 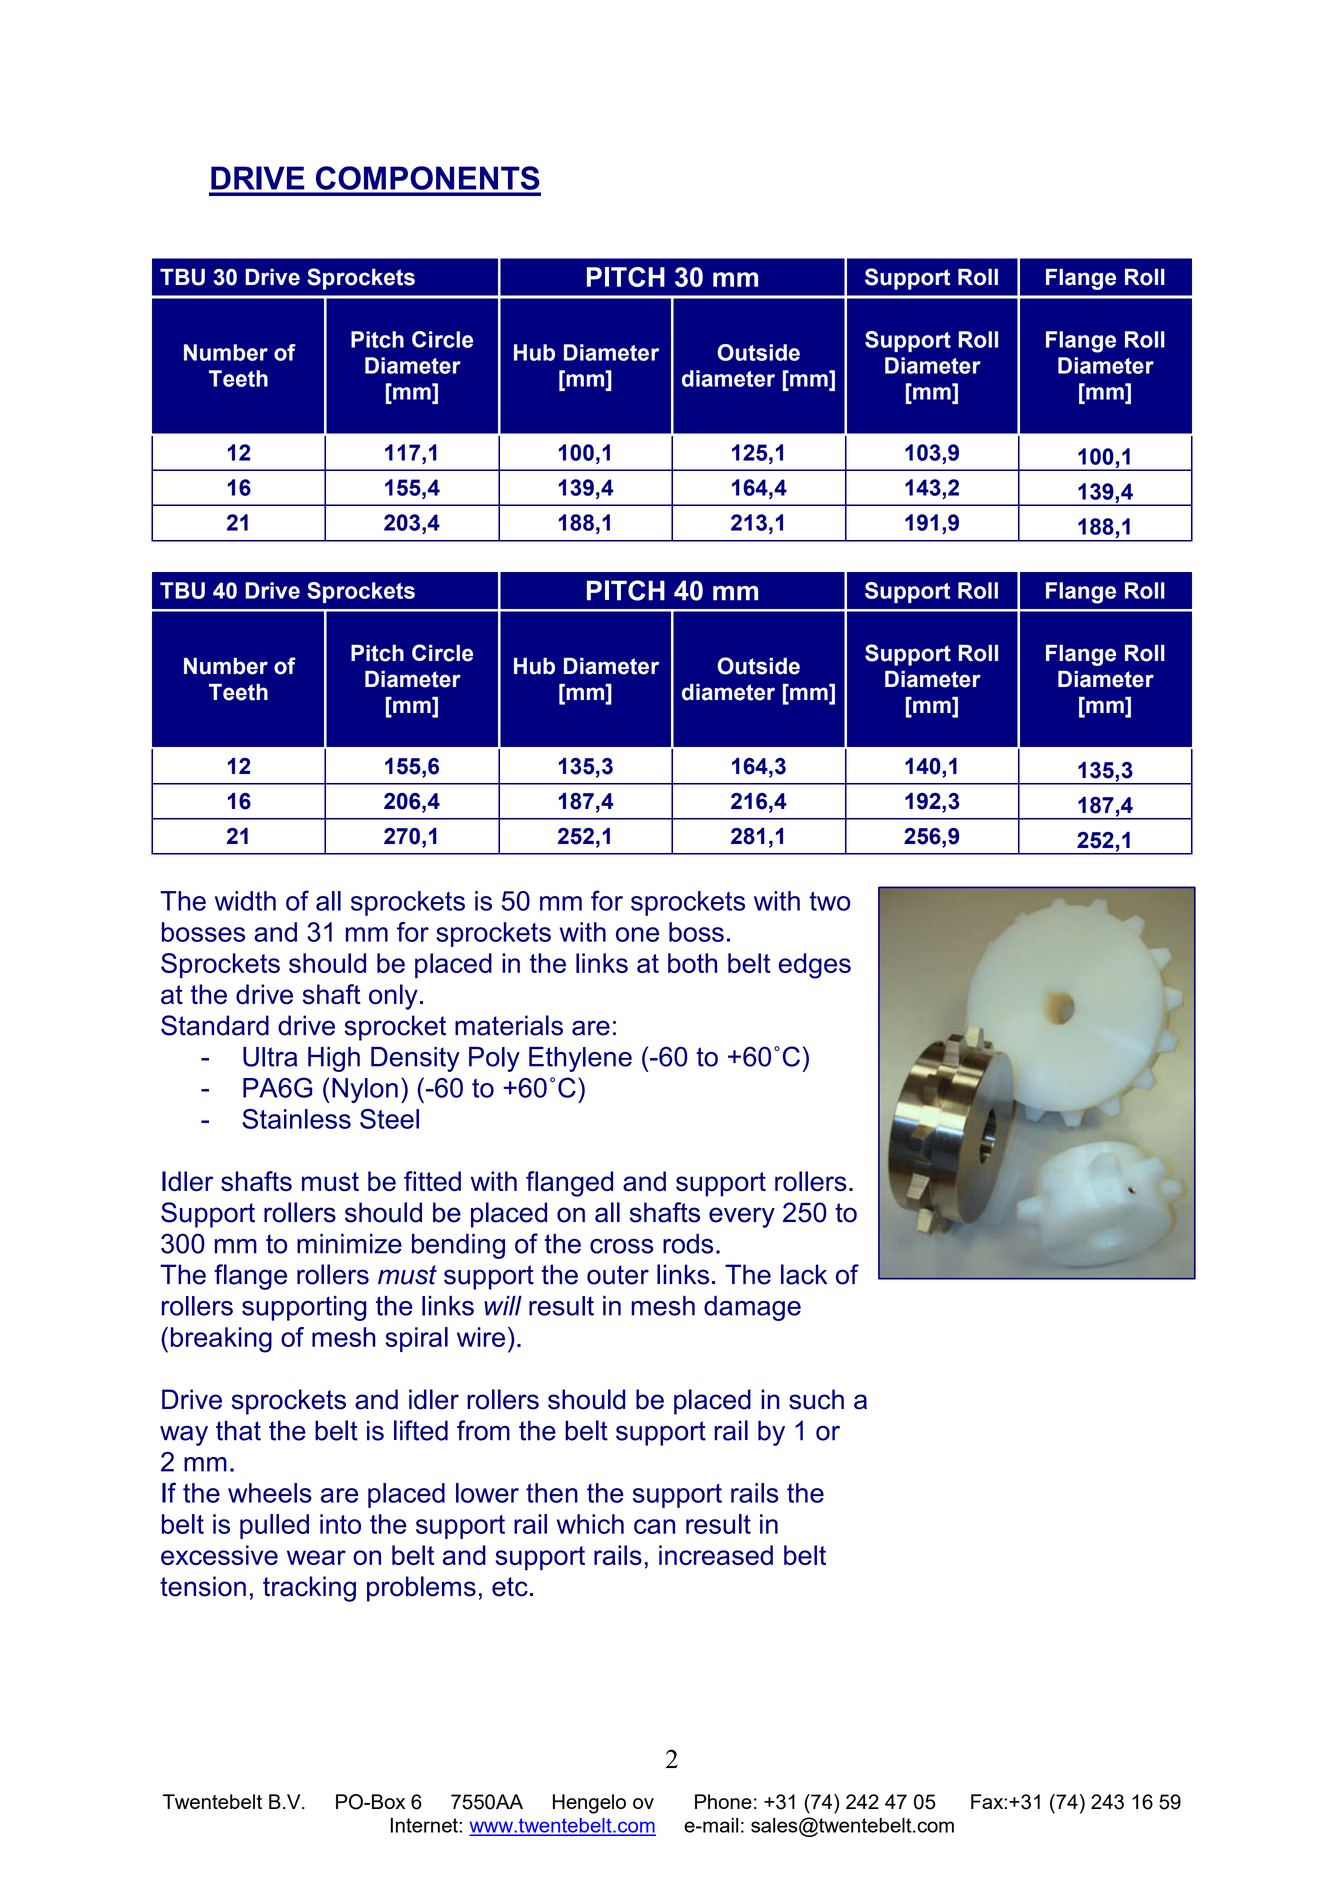 I want to click on wheels, so click(x=270, y=1493).
